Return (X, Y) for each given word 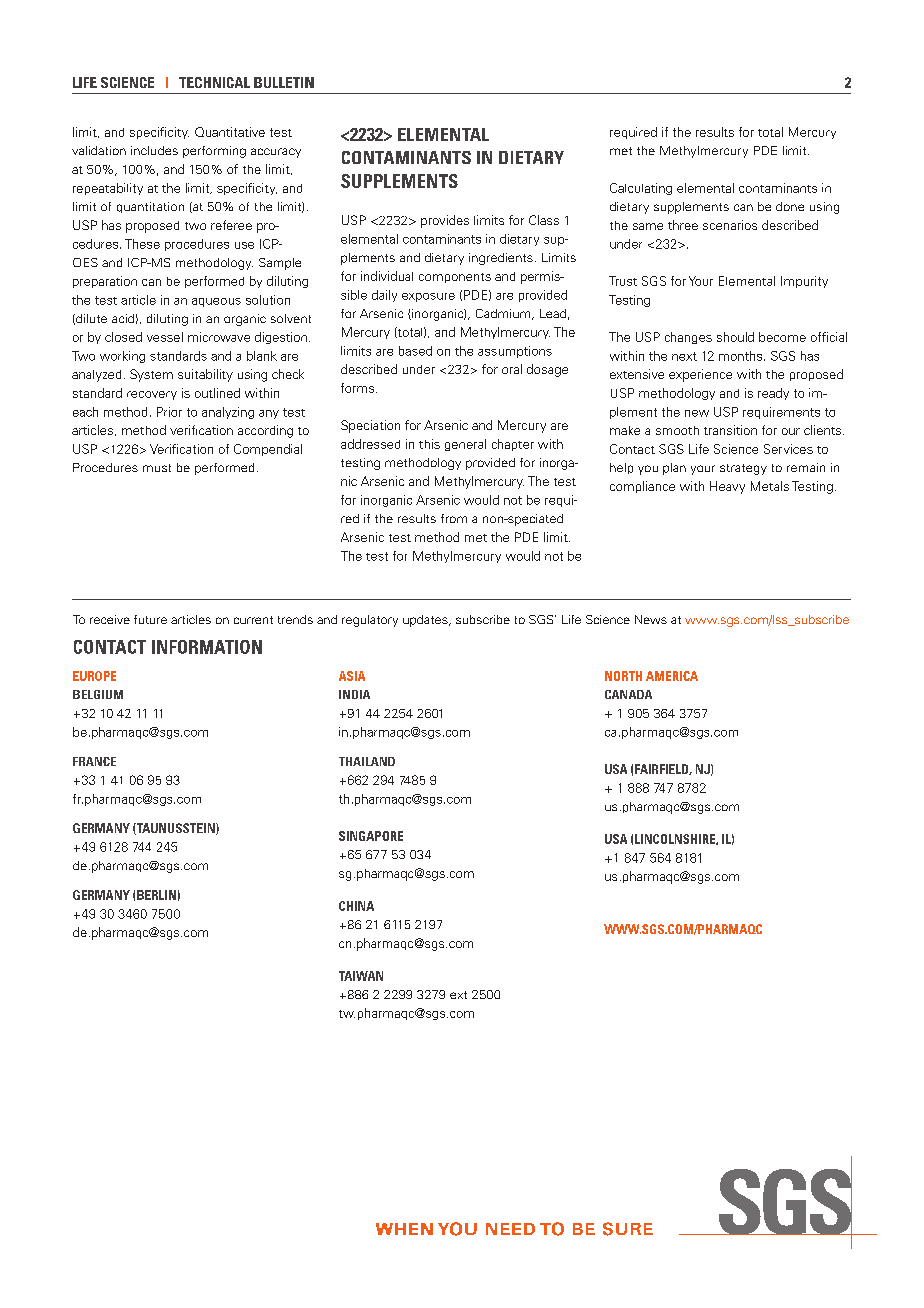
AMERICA (672, 676)
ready (773, 394)
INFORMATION (207, 647)
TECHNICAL (214, 82)
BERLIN (156, 895)
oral (512, 369)
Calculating (641, 189)
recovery (152, 395)
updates (426, 621)
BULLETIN (284, 82)
